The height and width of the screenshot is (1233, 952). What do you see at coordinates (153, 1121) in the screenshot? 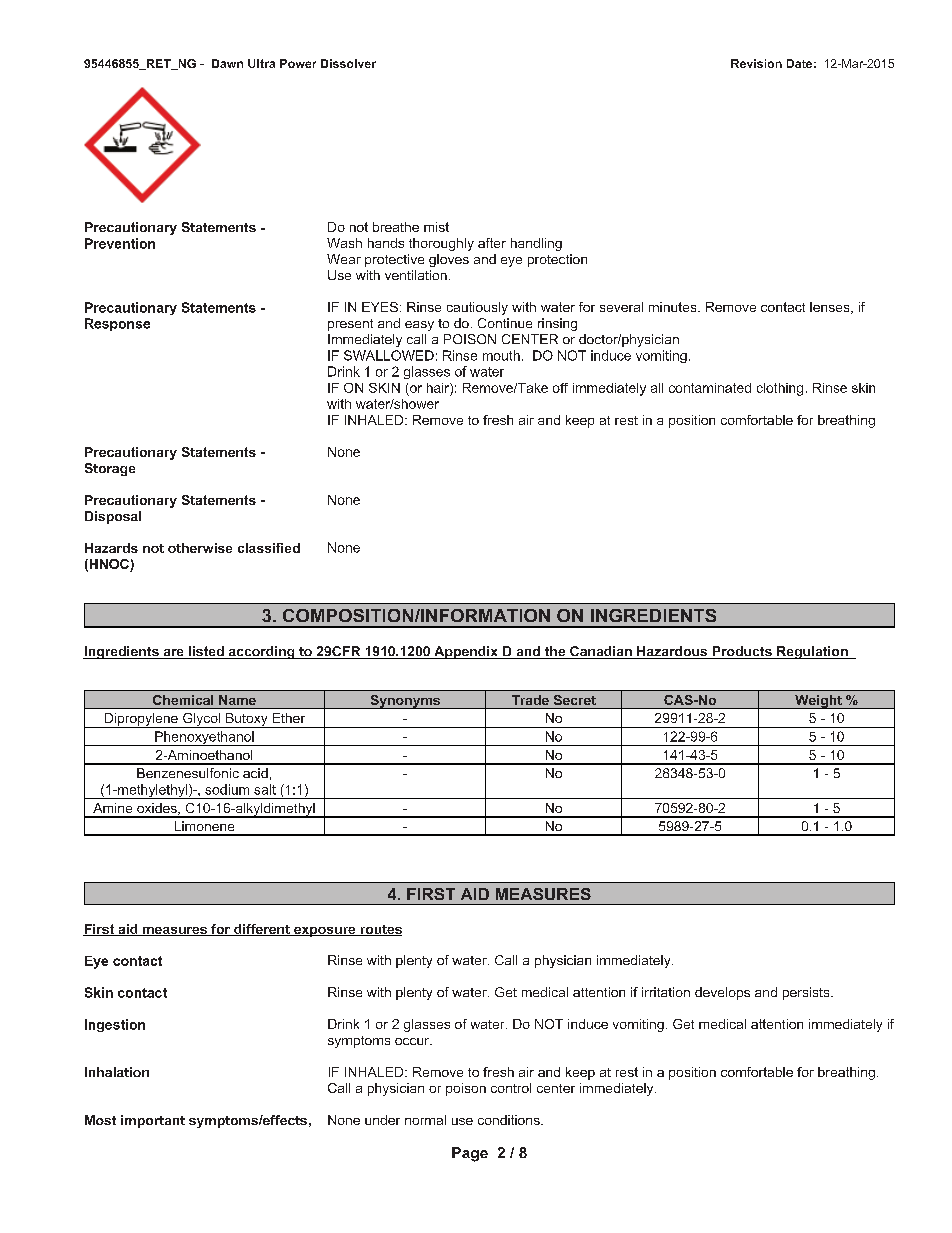
I see `important` at bounding box center [153, 1121].
